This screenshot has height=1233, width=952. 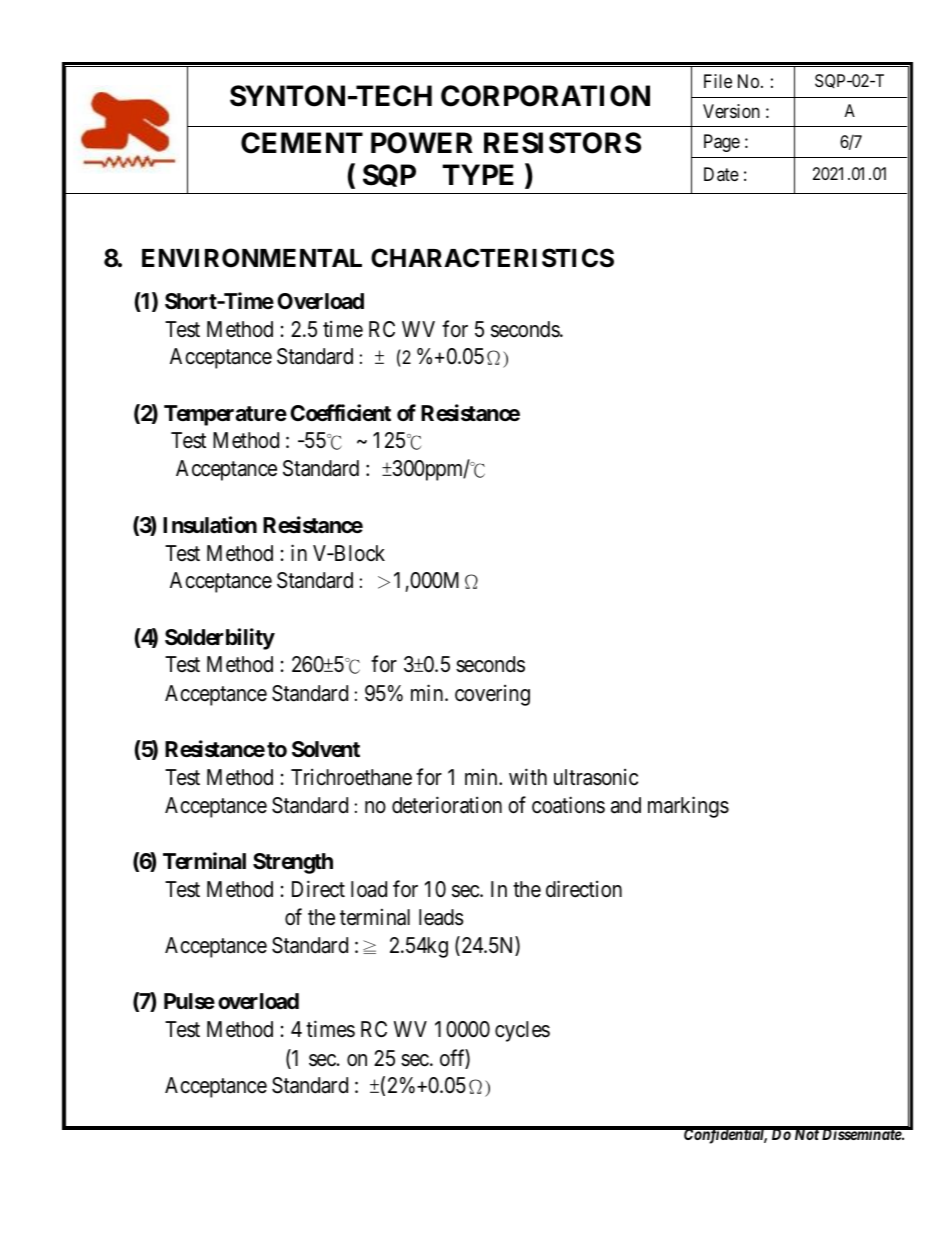 What do you see at coordinates (210, 525) in the screenshot?
I see `Insulation` at bounding box center [210, 525].
